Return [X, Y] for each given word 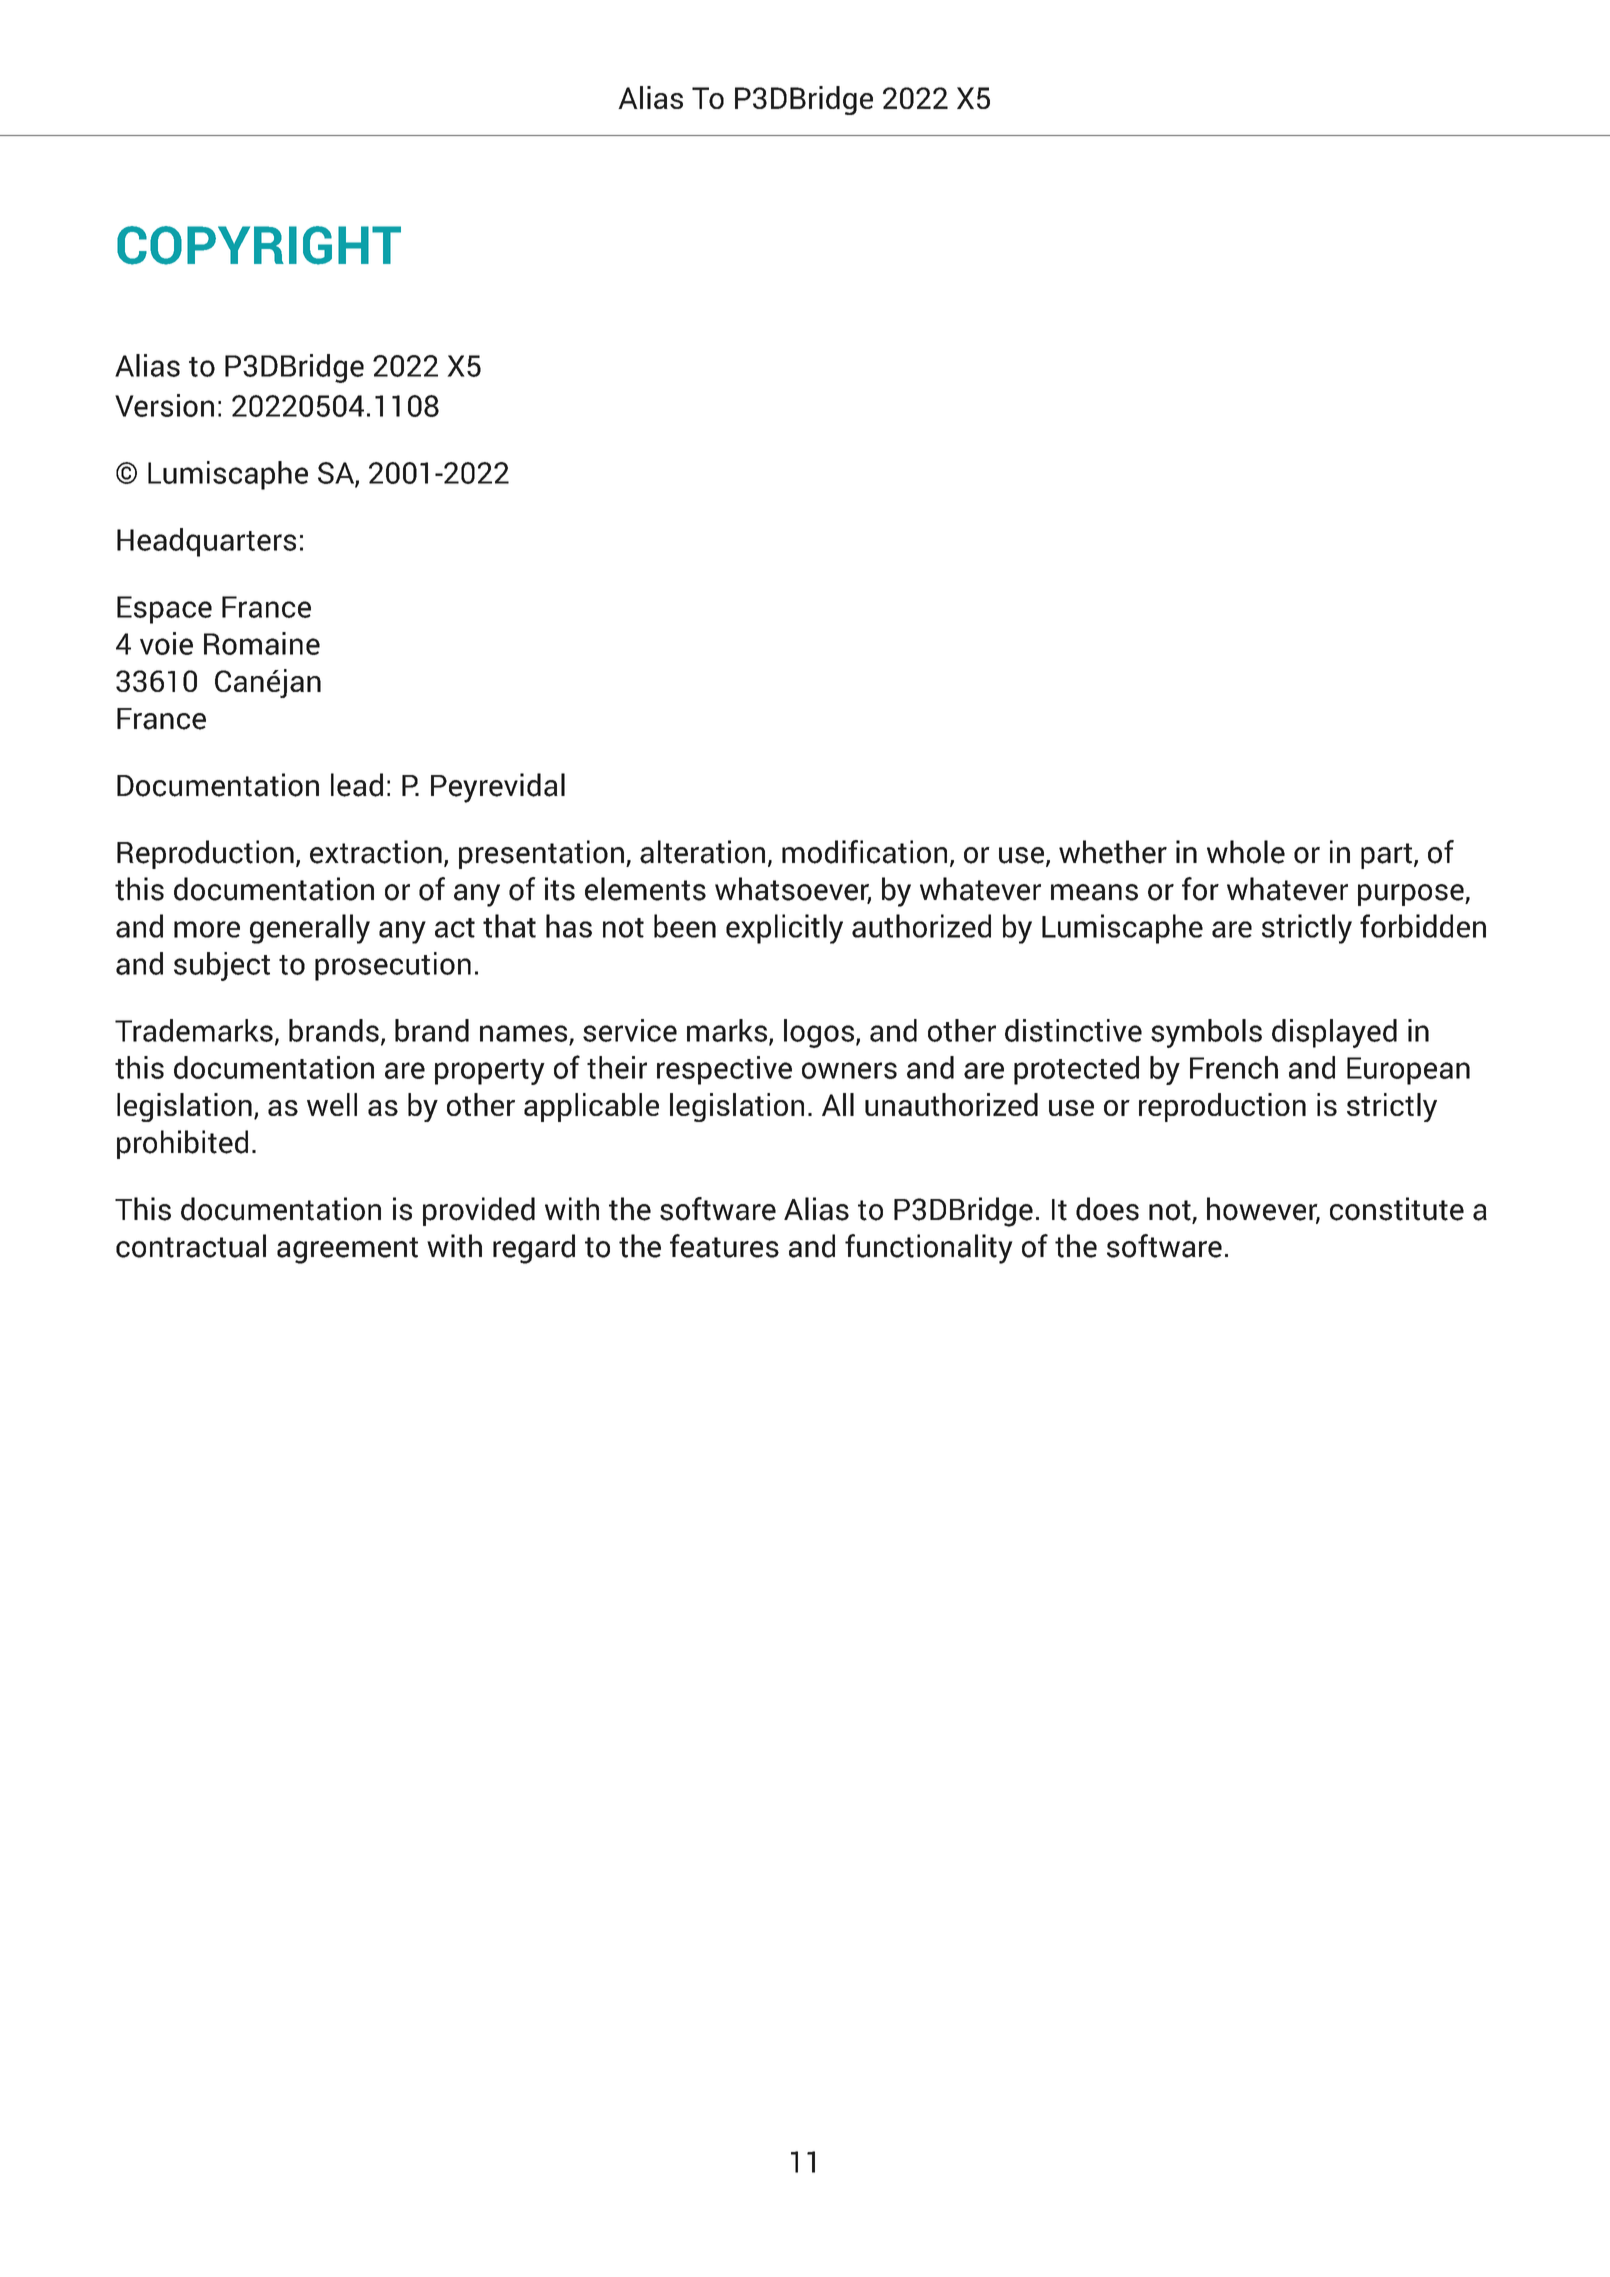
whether [1113, 852]
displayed [1334, 1033]
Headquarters [206, 542]
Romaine [262, 643]
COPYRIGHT [259, 245]
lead [357, 785]
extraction [376, 852]
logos [820, 1033]
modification [864, 852]
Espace [164, 610]
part [1386, 856]
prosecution [393, 966]
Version [164, 405]
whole [1246, 852]
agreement [347, 1250]
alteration [702, 852]
